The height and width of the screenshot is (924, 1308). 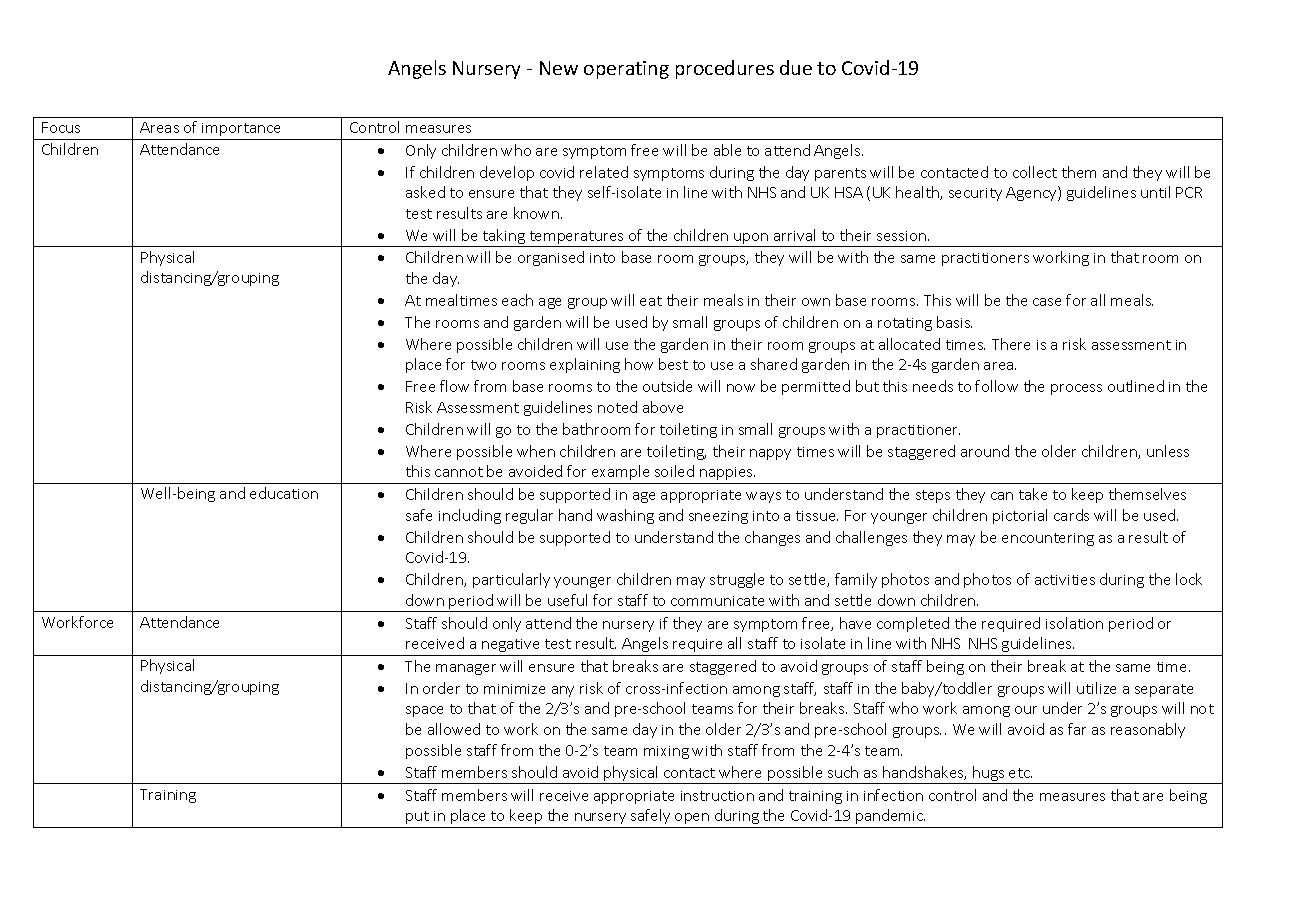 I want to click on instruction, so click(x=717, y=796).
